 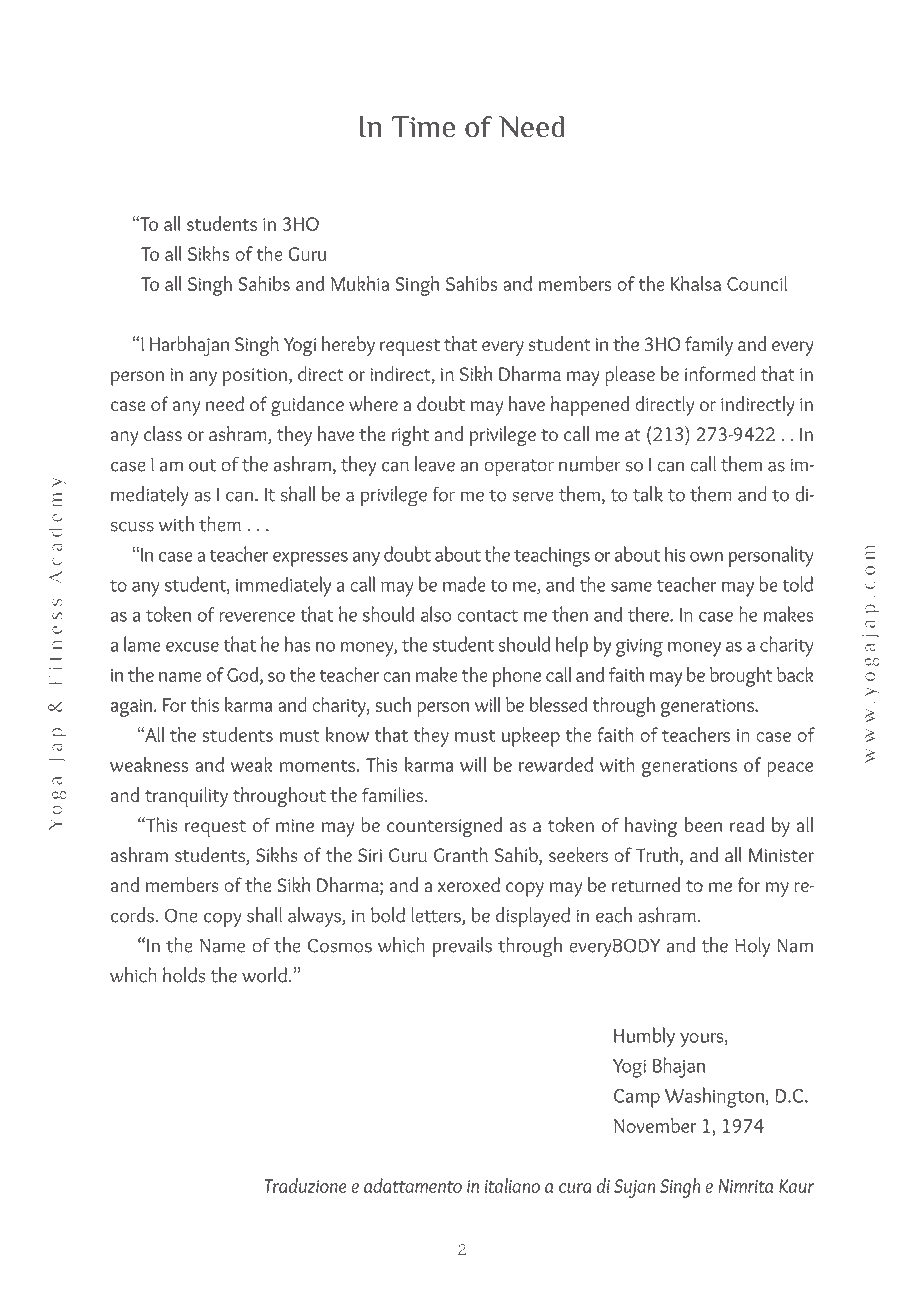 I want to click on holds, so click(x=184, y=975).
